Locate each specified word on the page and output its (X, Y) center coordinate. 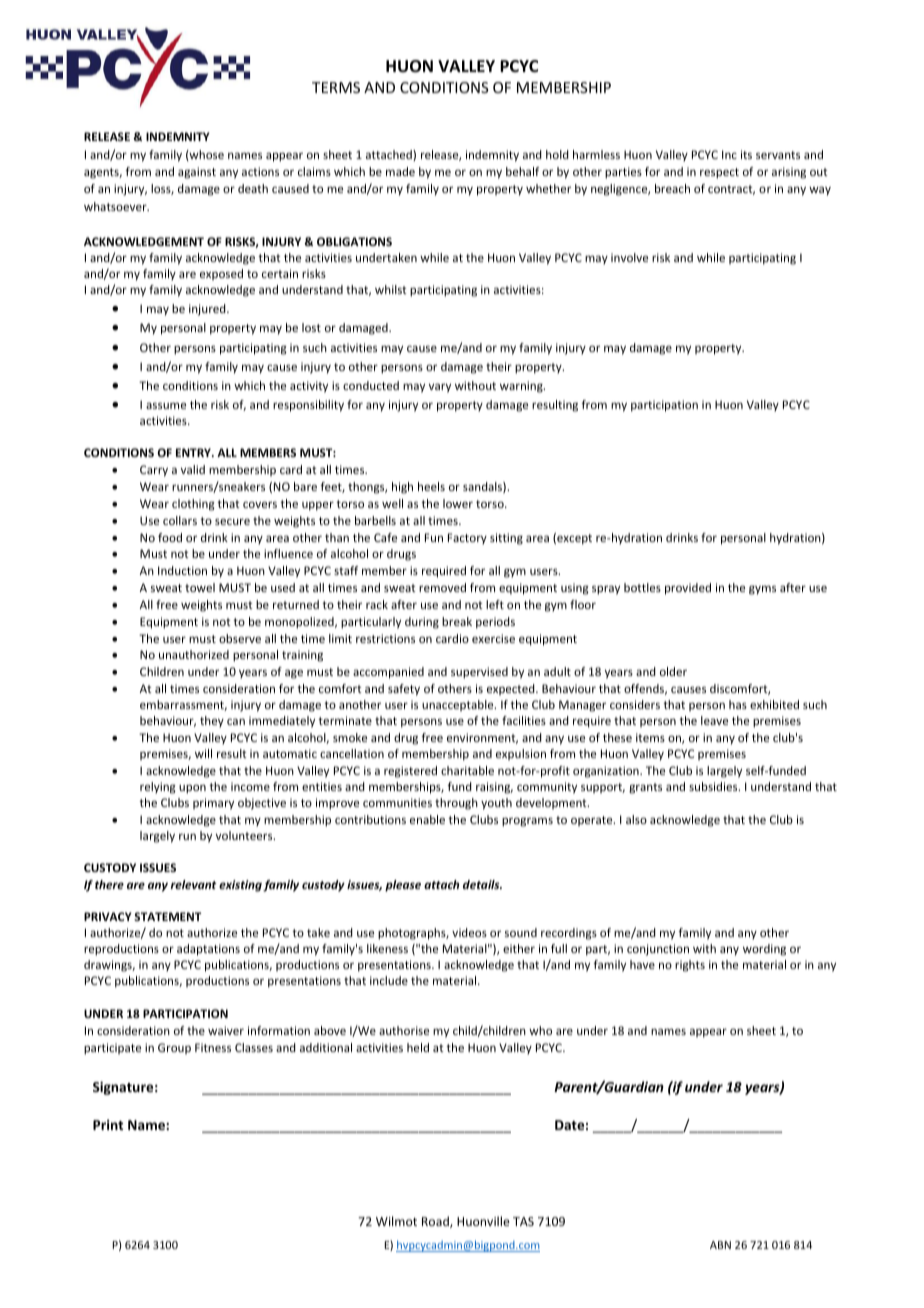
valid (193, 469)
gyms (762, 590)
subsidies (714, 786)
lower (458, 503)
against (197, 173)
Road (436, 1222)
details (482, 884)
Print (108, 1124)
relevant (194, 884)
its (746, 154)
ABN (720, 1245)
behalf (522, 171)
